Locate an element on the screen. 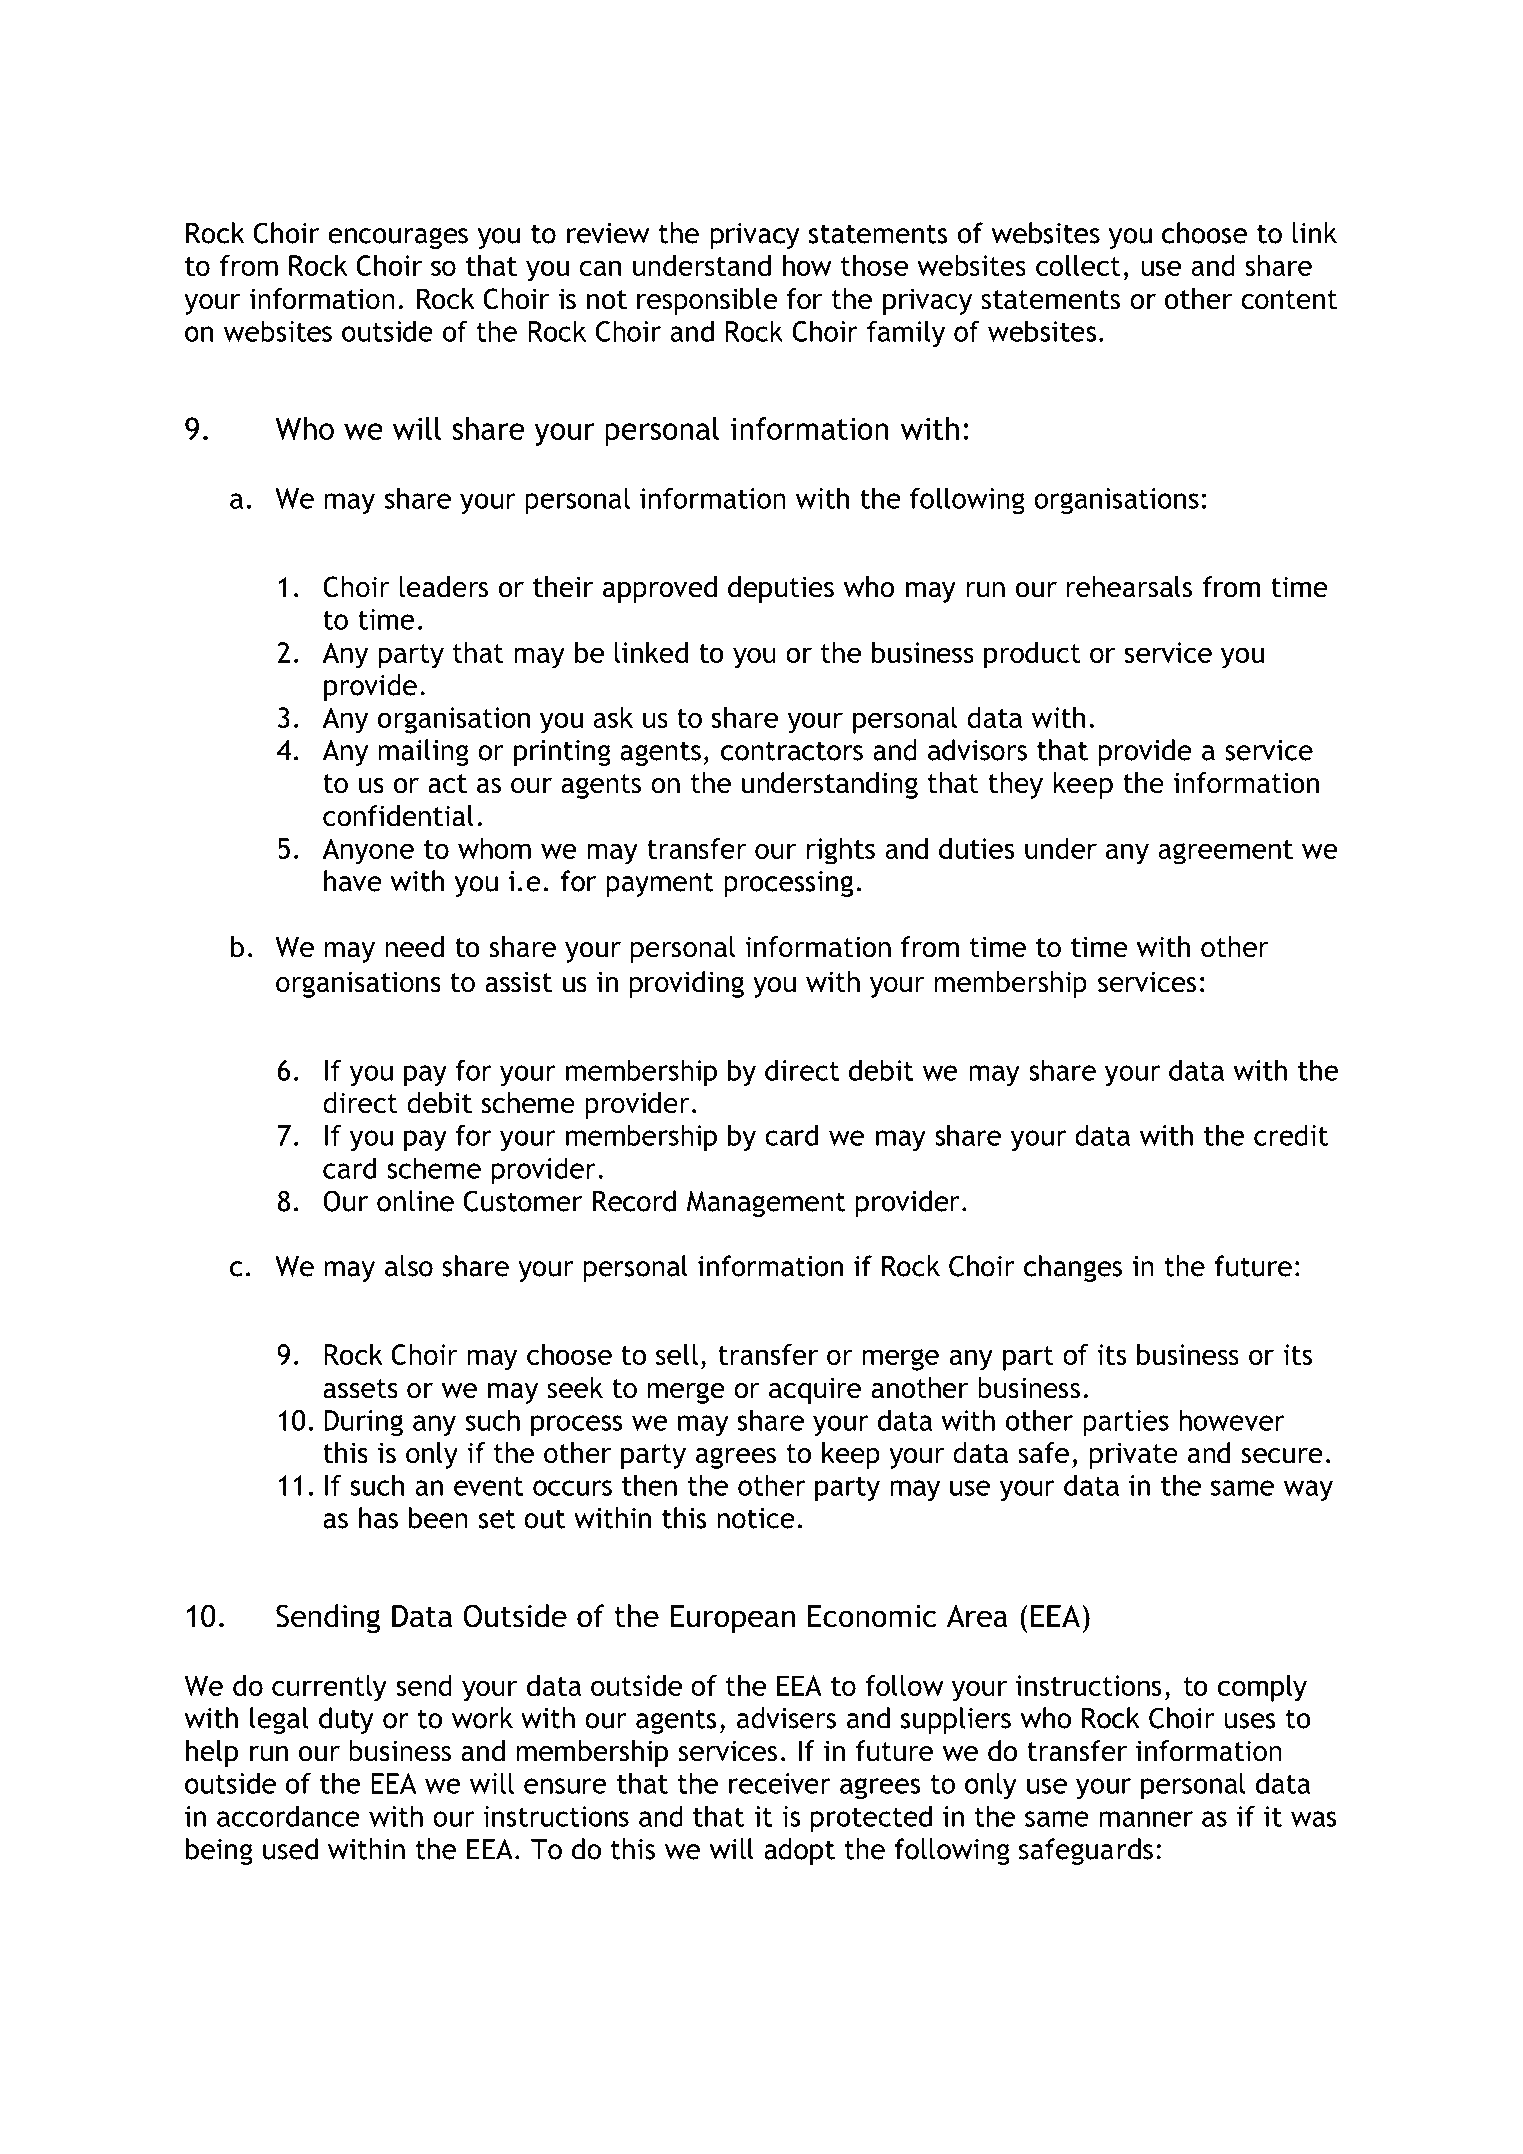 Image resolution: width=1523 pixels, height=2154 pixels. responsible is located at coordinates (707, 301).
